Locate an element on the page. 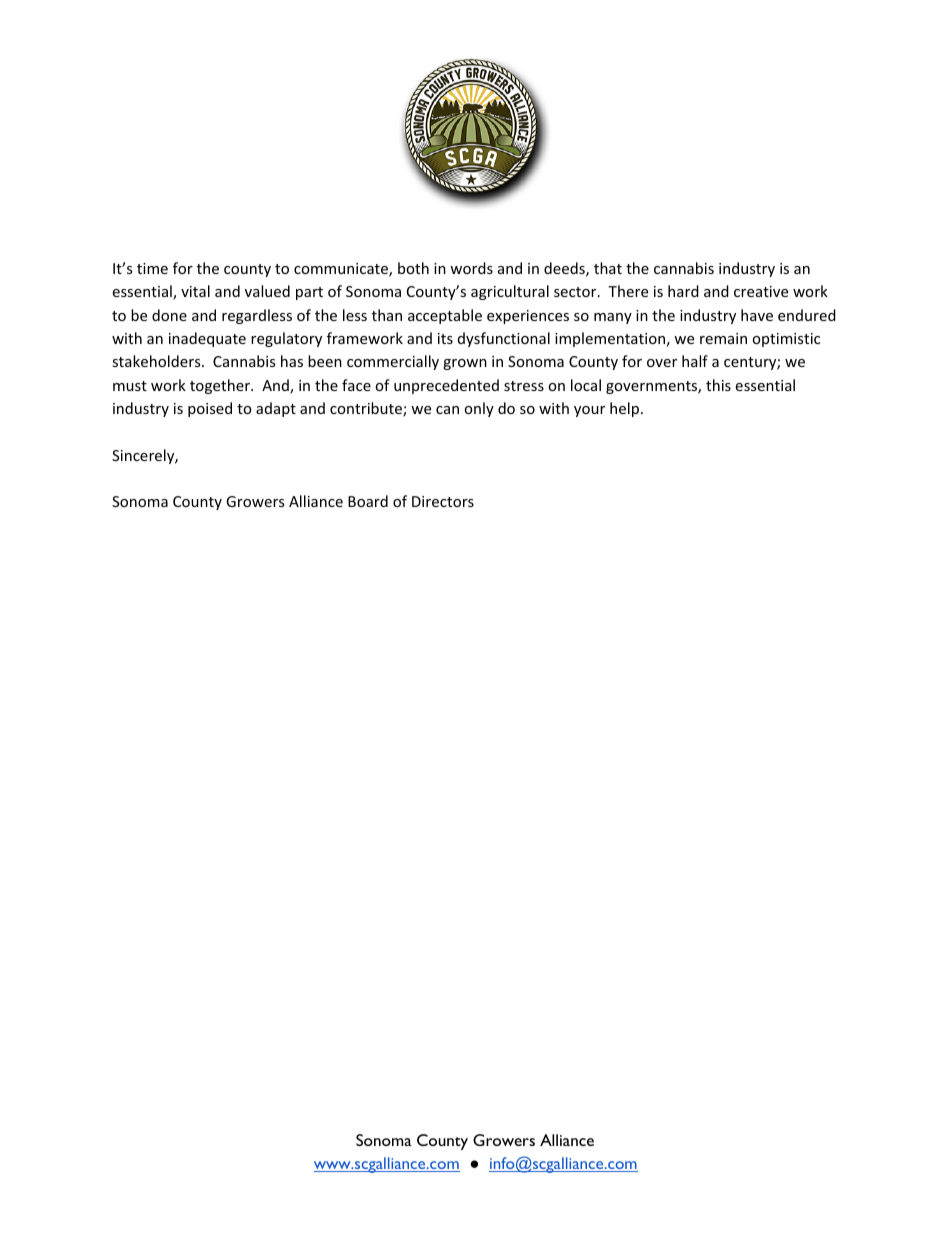  help is located at coordinates (626, 409).
